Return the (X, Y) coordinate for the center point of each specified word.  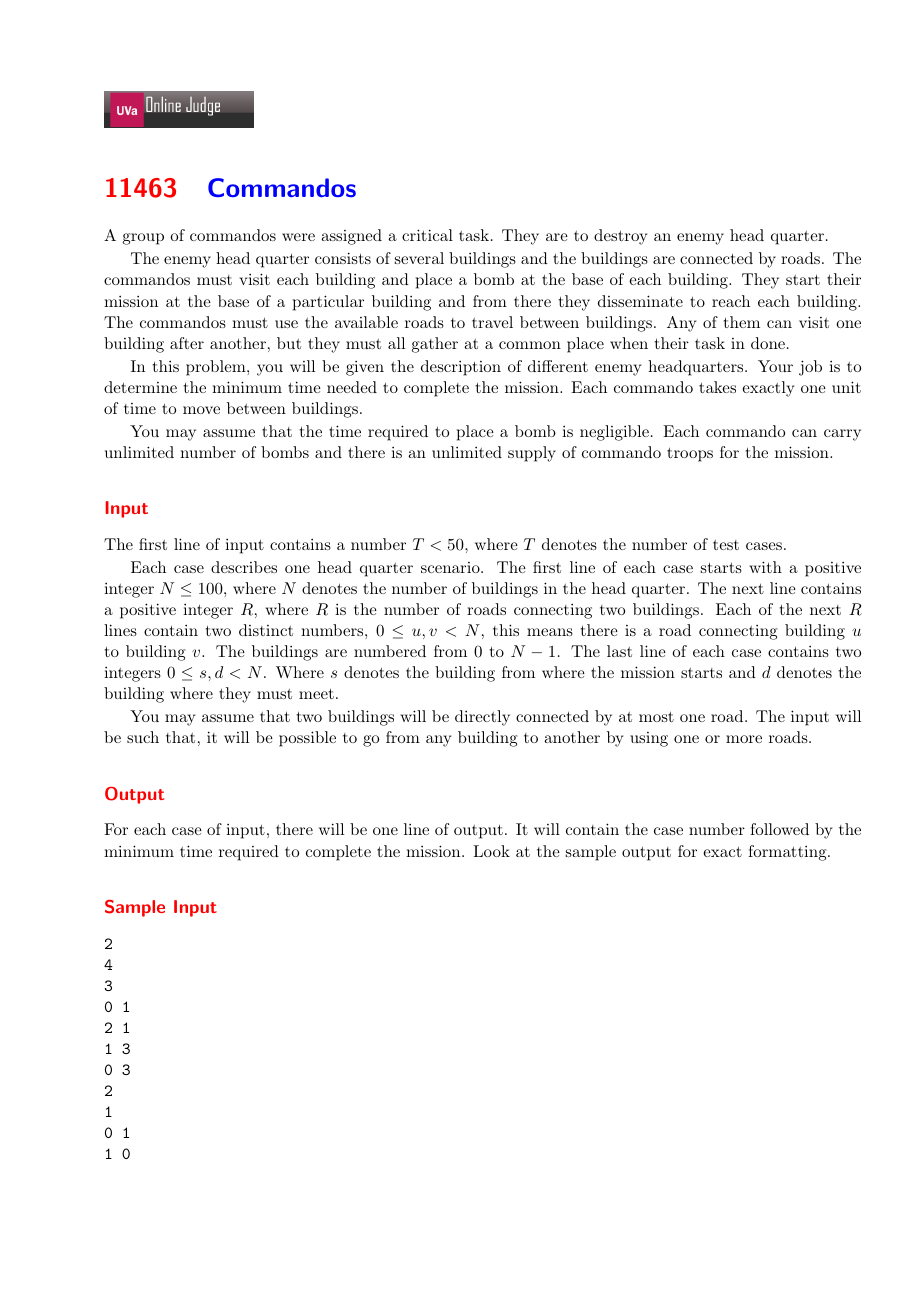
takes (717, 387)
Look (491, 851)
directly (482, 718)
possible (307, 739)
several (419, 258)
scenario (451, 567)
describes (244, 567)
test (726, 545)
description (461, 368)
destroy (620, 237)
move (201, 410)
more (744, 739)
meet (316, 694)
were (298, 237)
